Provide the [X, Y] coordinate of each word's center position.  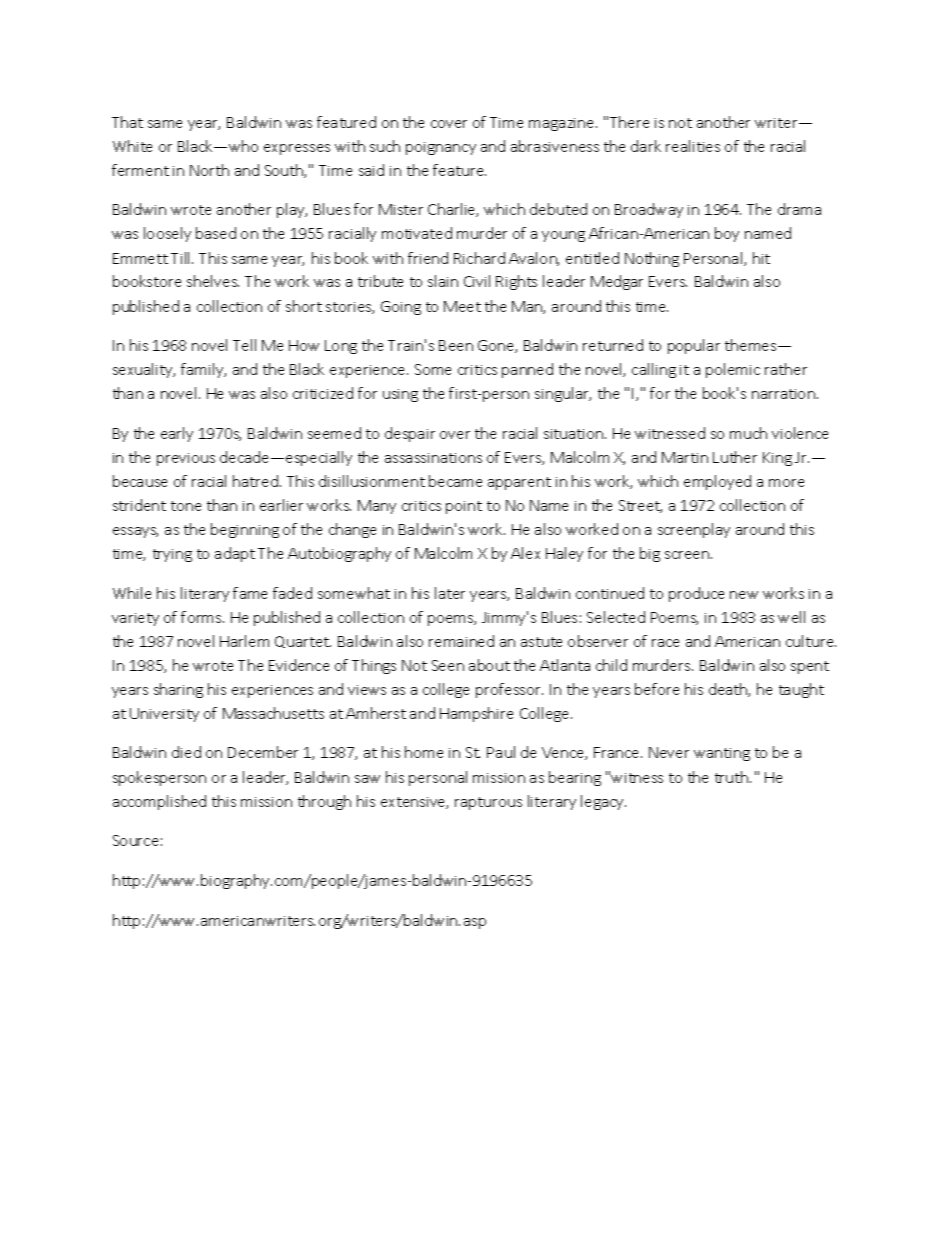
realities [693, 146]
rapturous [488, 803]
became [455, 481]
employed [717, 482]
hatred [255, 481]
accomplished [159, 802]
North [209, 170]
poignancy [441, 148]
